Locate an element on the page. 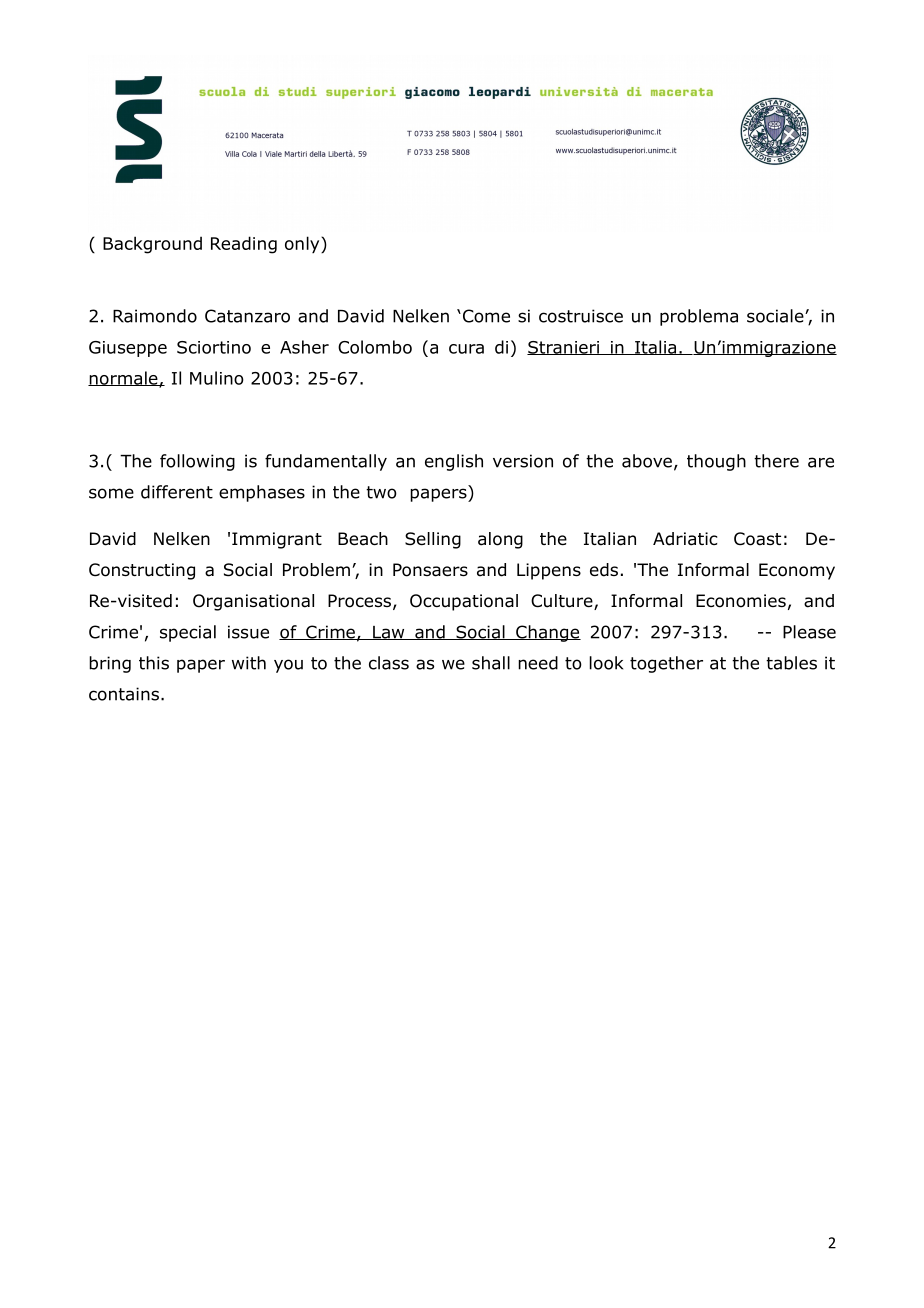 The image size is (924, 1308). Giuseppe is located at coordinates (128, 349).
